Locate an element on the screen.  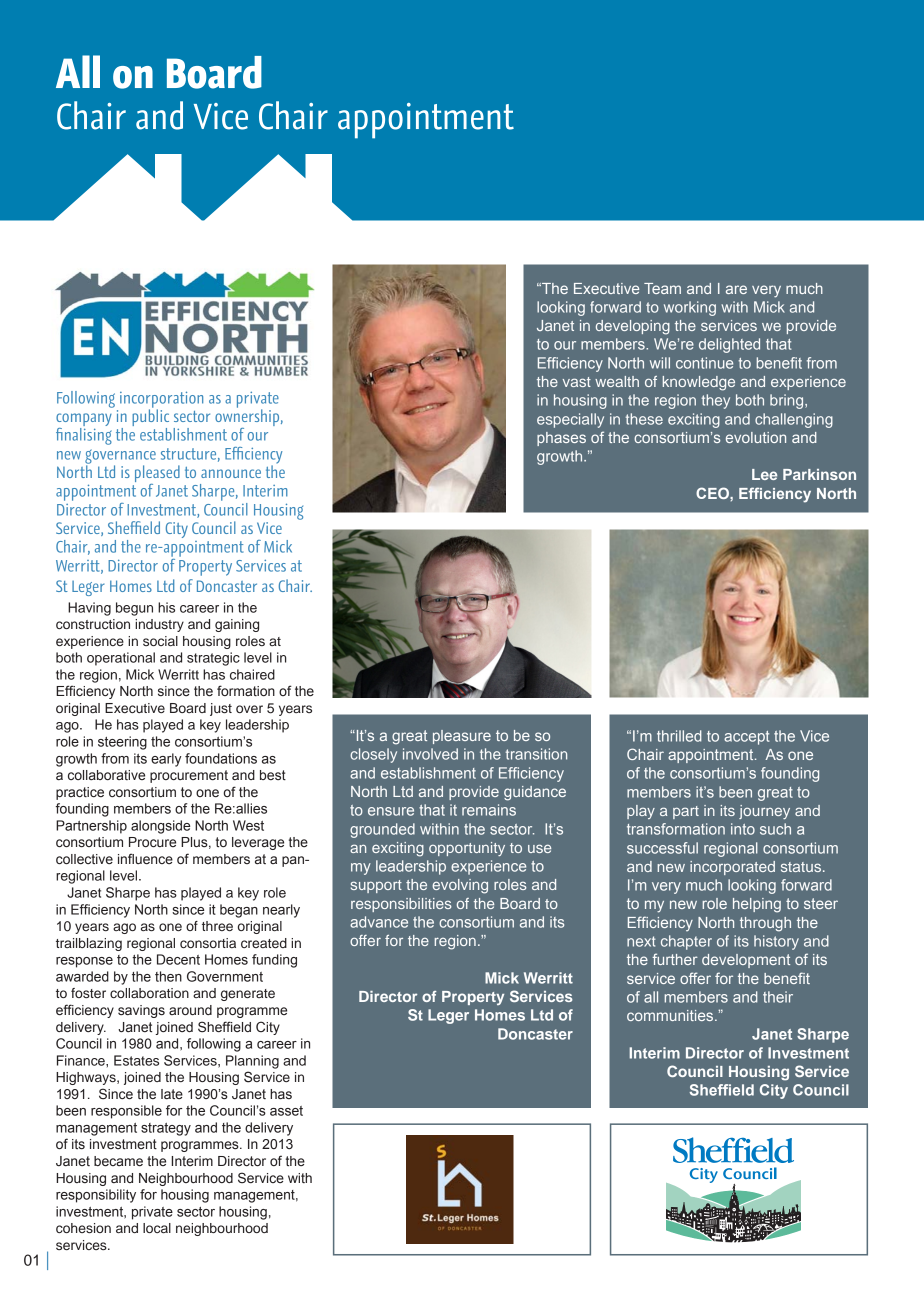
asset is located at coordinates (286, 1111).
